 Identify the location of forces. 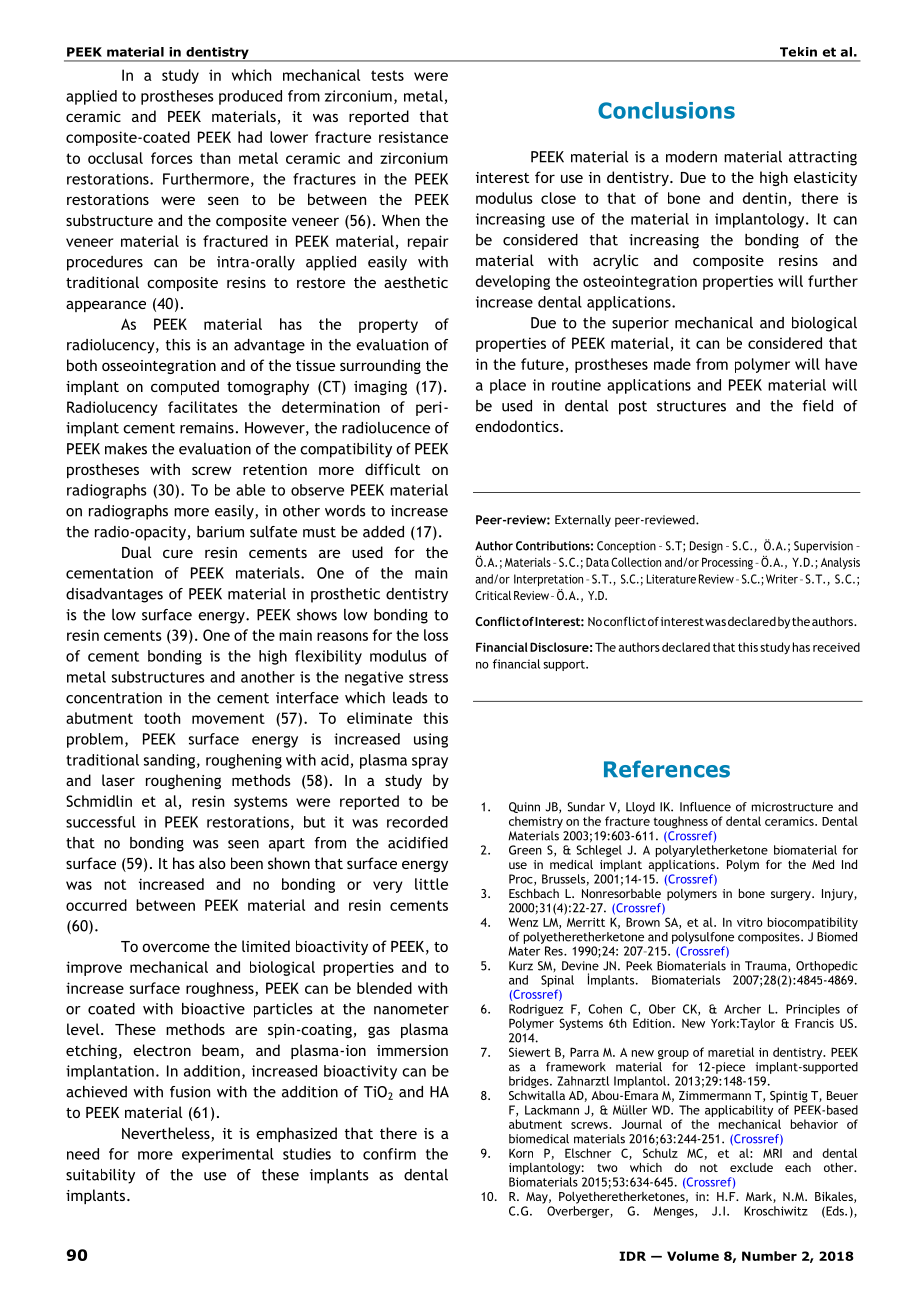
(172, 158).
